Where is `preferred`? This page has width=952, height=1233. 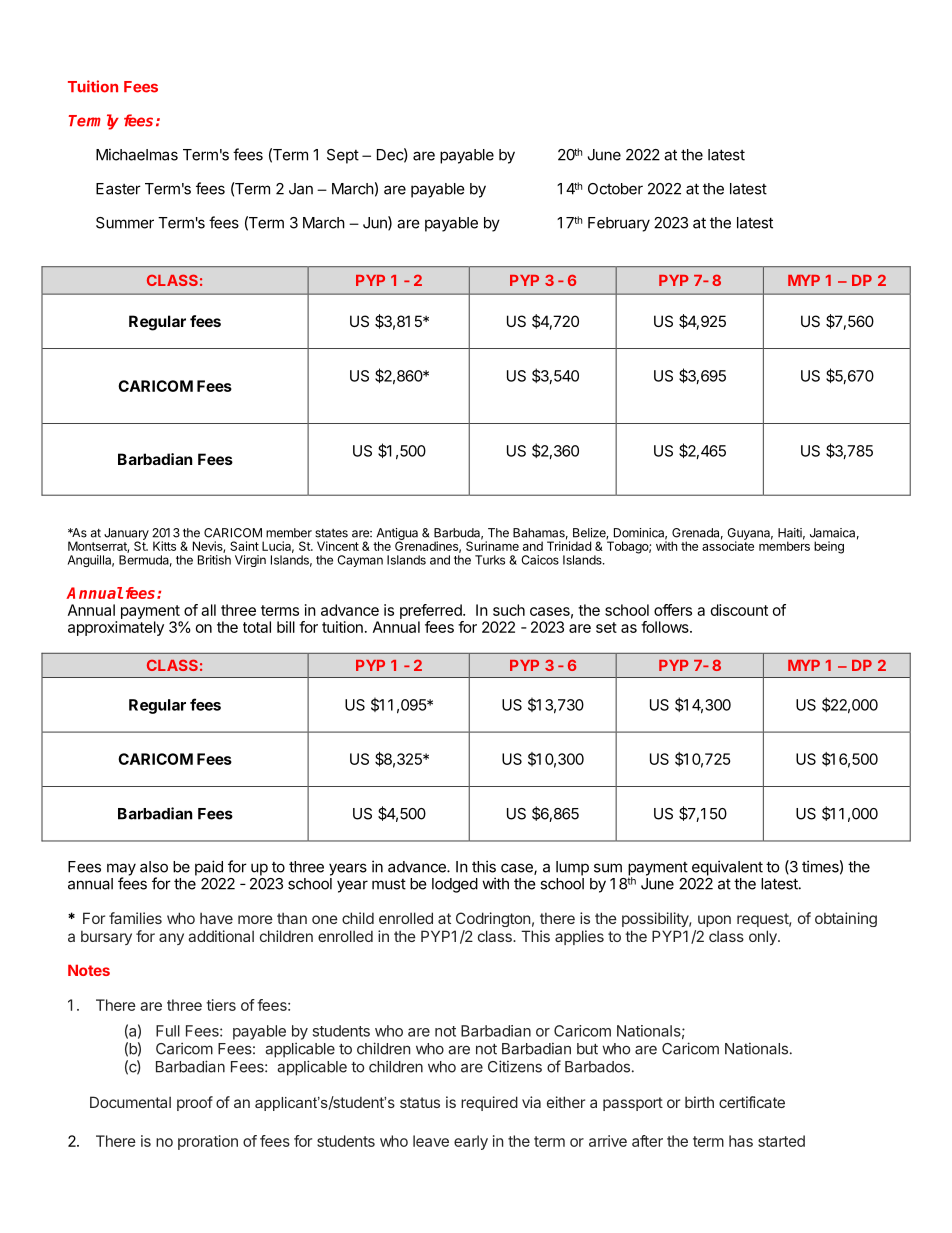 preferred is located at coordinates (432, 611).
